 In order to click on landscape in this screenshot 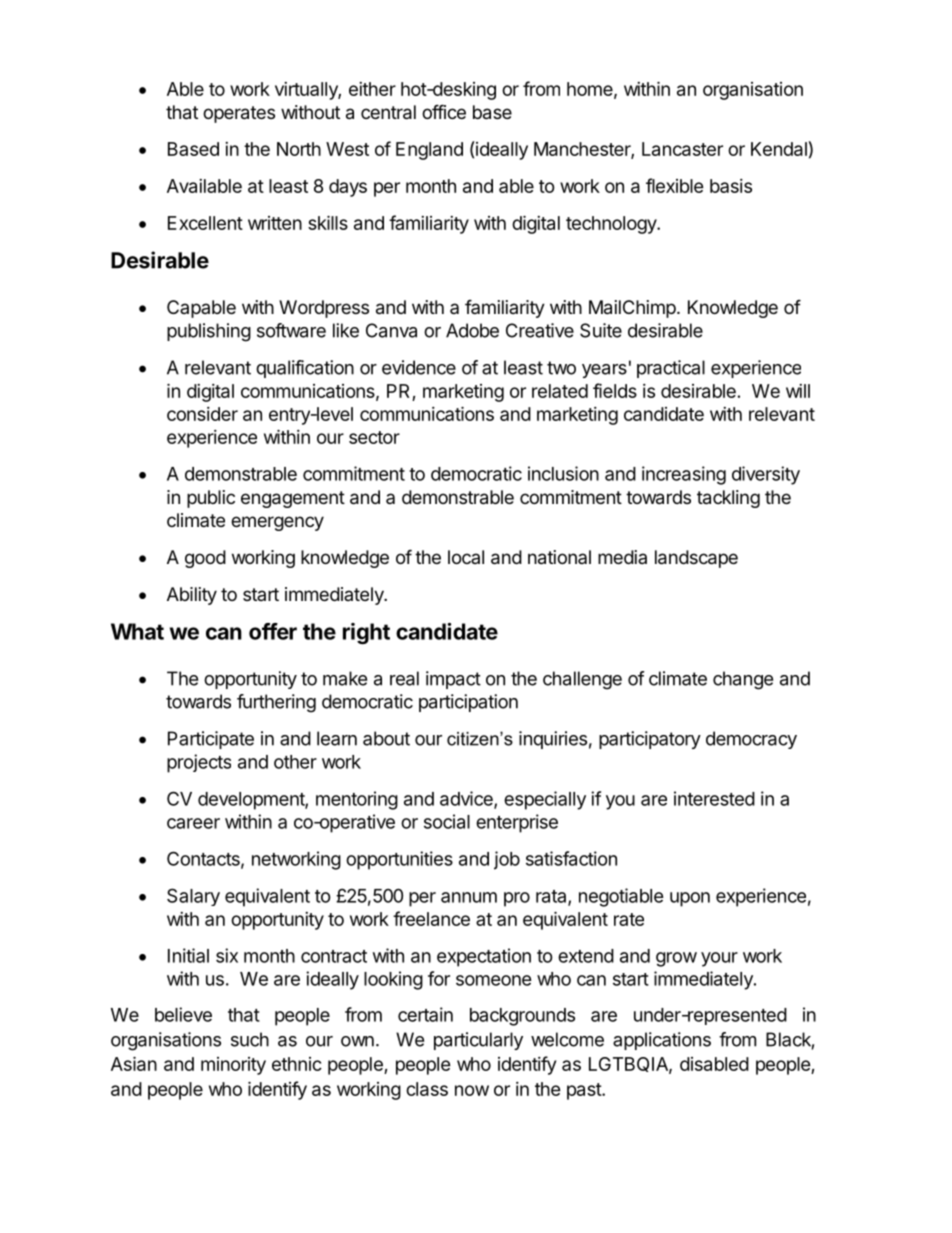, I will do `click(696, 559)`.
